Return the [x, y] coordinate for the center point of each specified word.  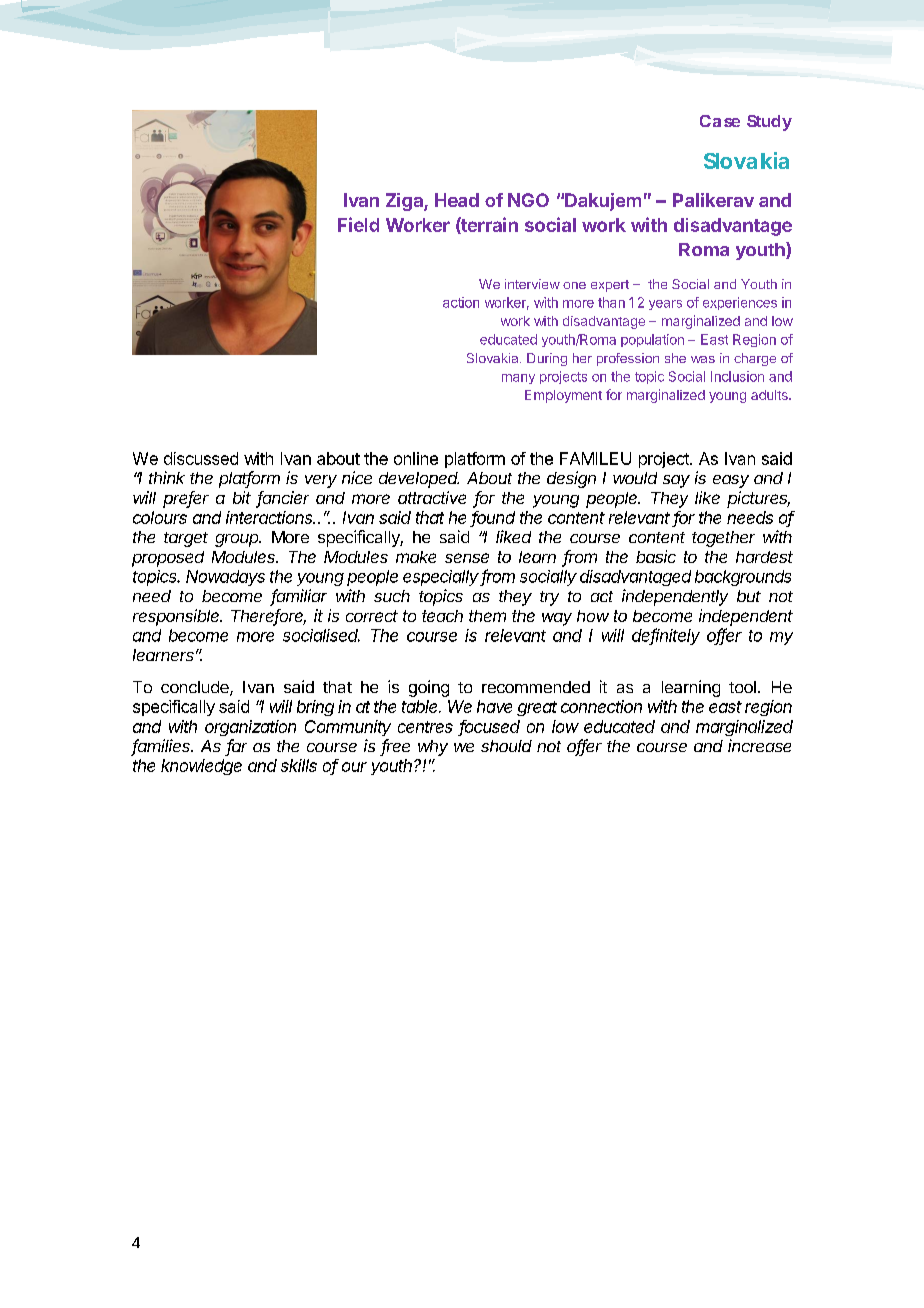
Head [457, 200]
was [703, 359]
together [723, 539]
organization [250, 728]
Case [720, 121]
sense [467, 558]
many [518, 379]
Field [358, 224]
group [238, 540]
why [433, 748]
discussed [201, 458]
